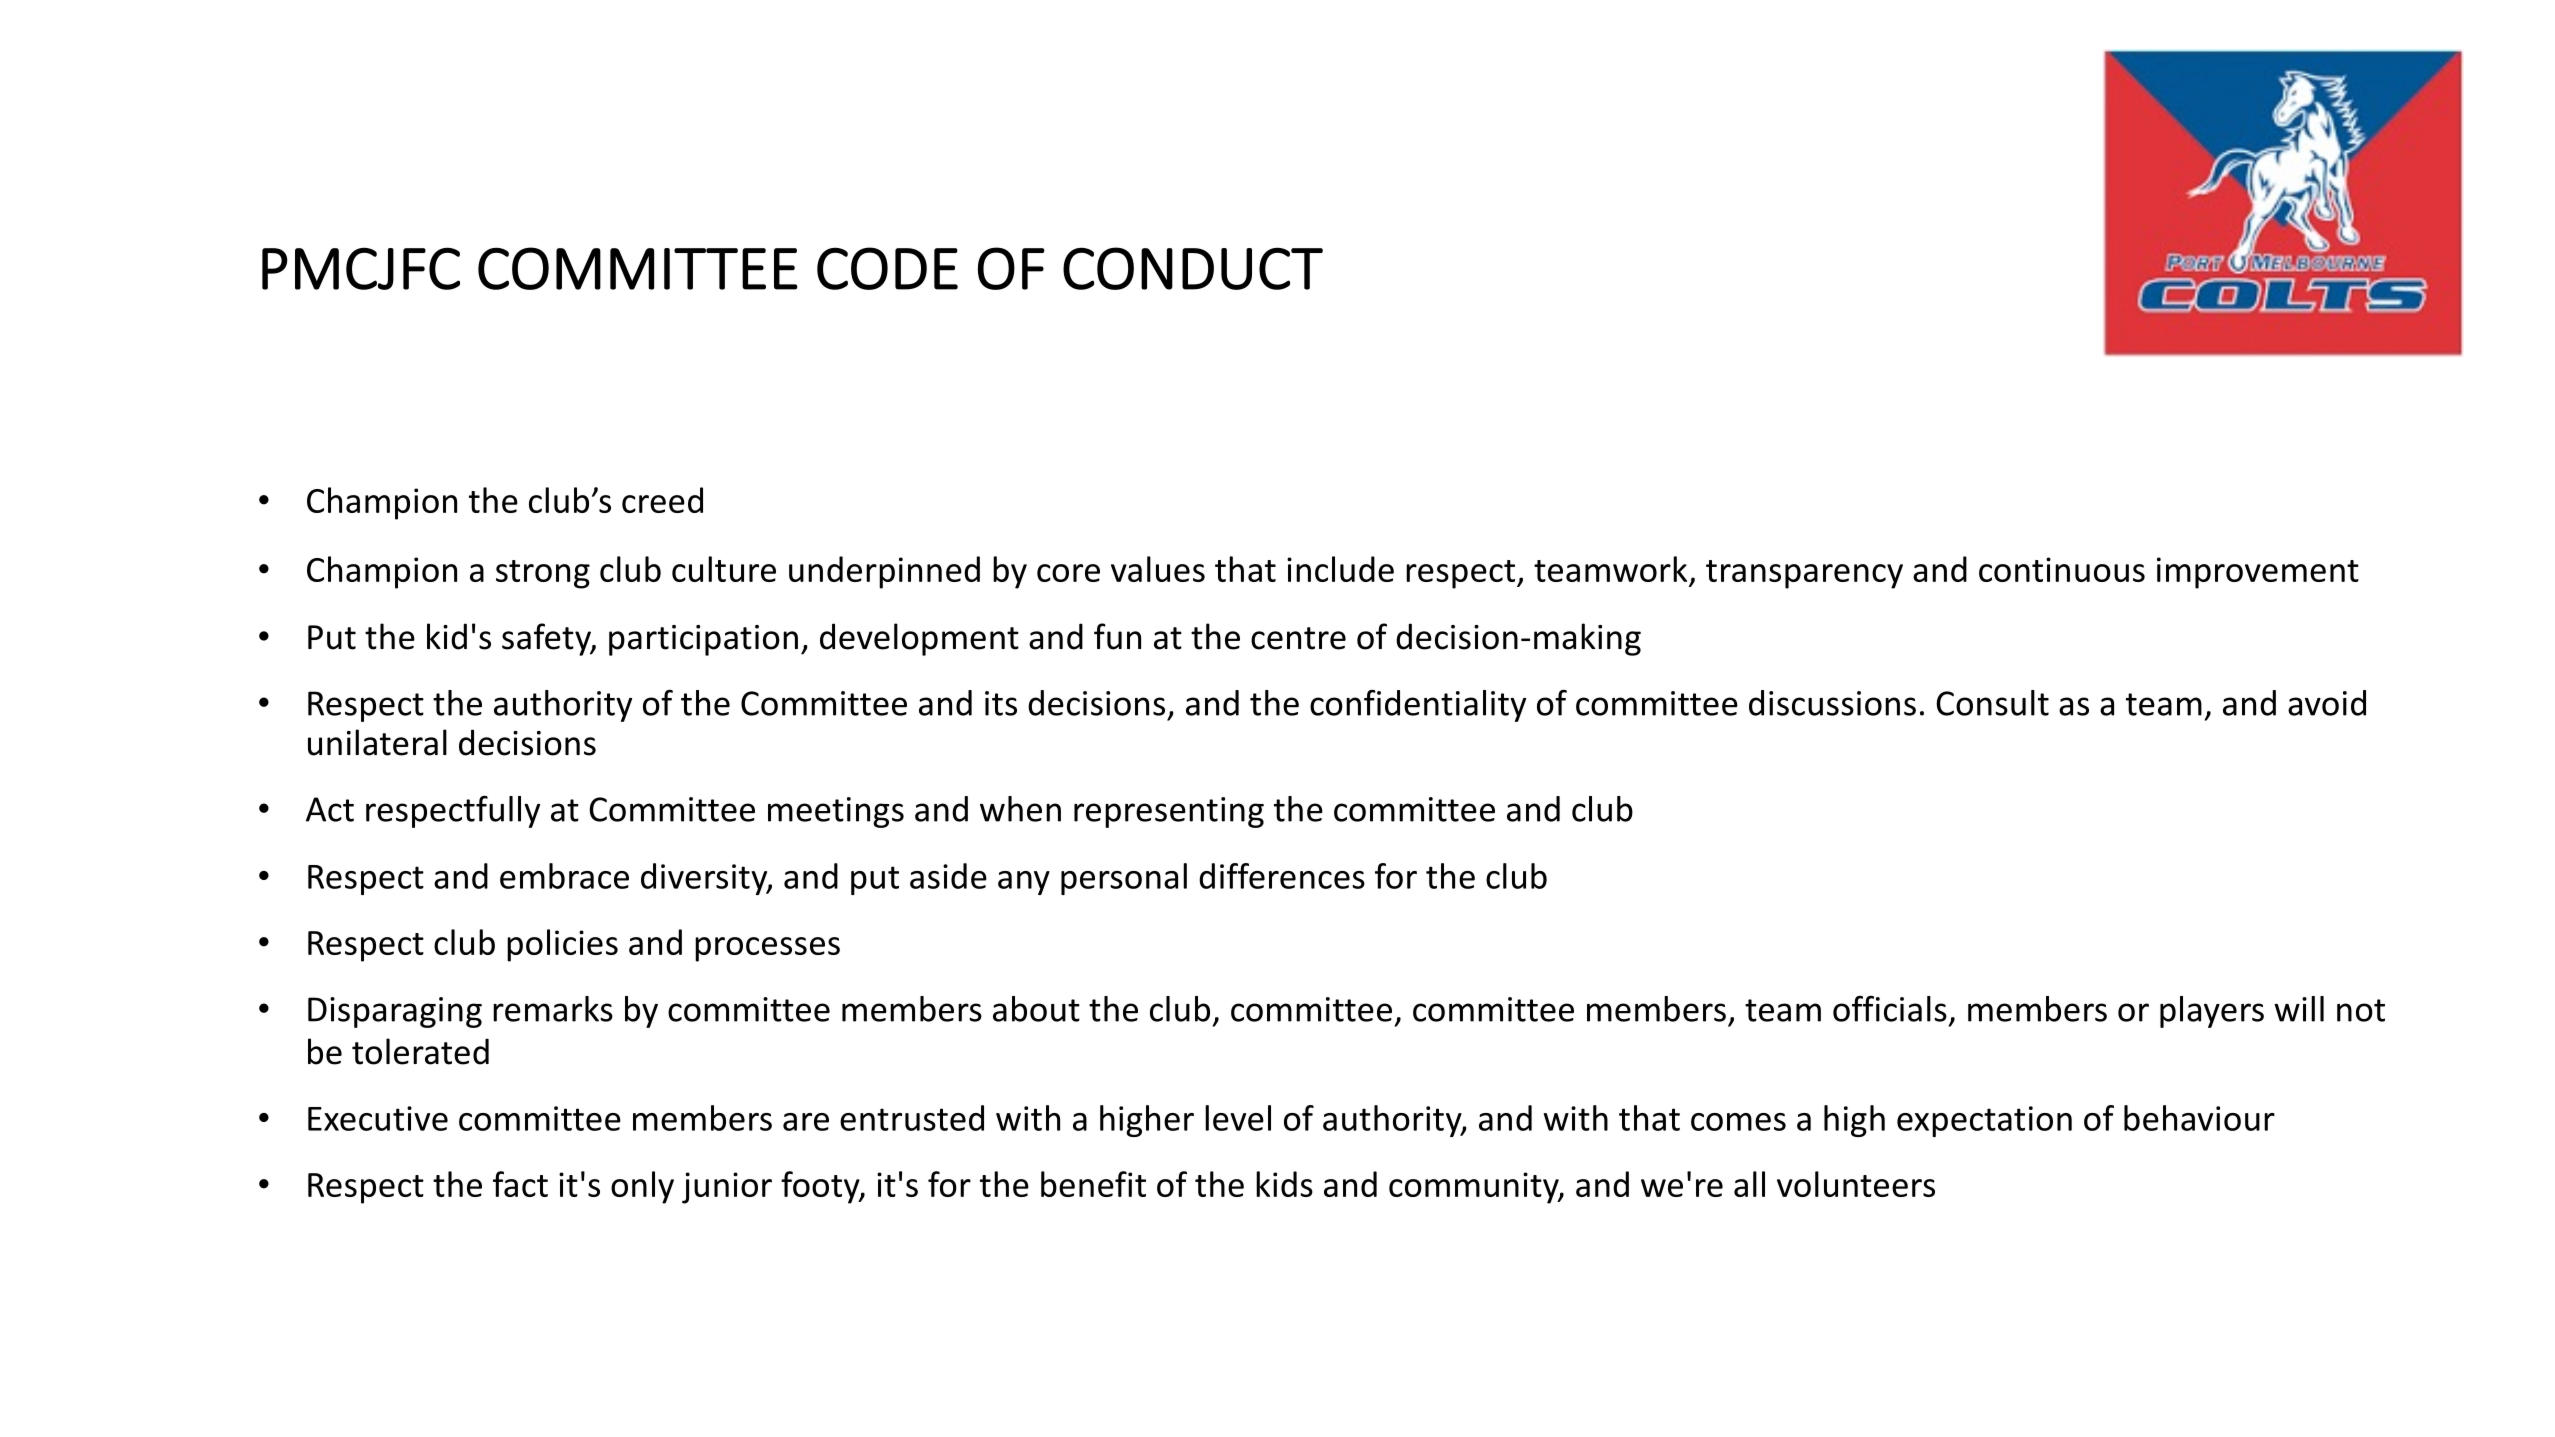 The width and height of the screenshot is (2555, 1437). Describe the element at coordinates (1193, 268) in the screenshot. I see `CONDUCT` at that location.
